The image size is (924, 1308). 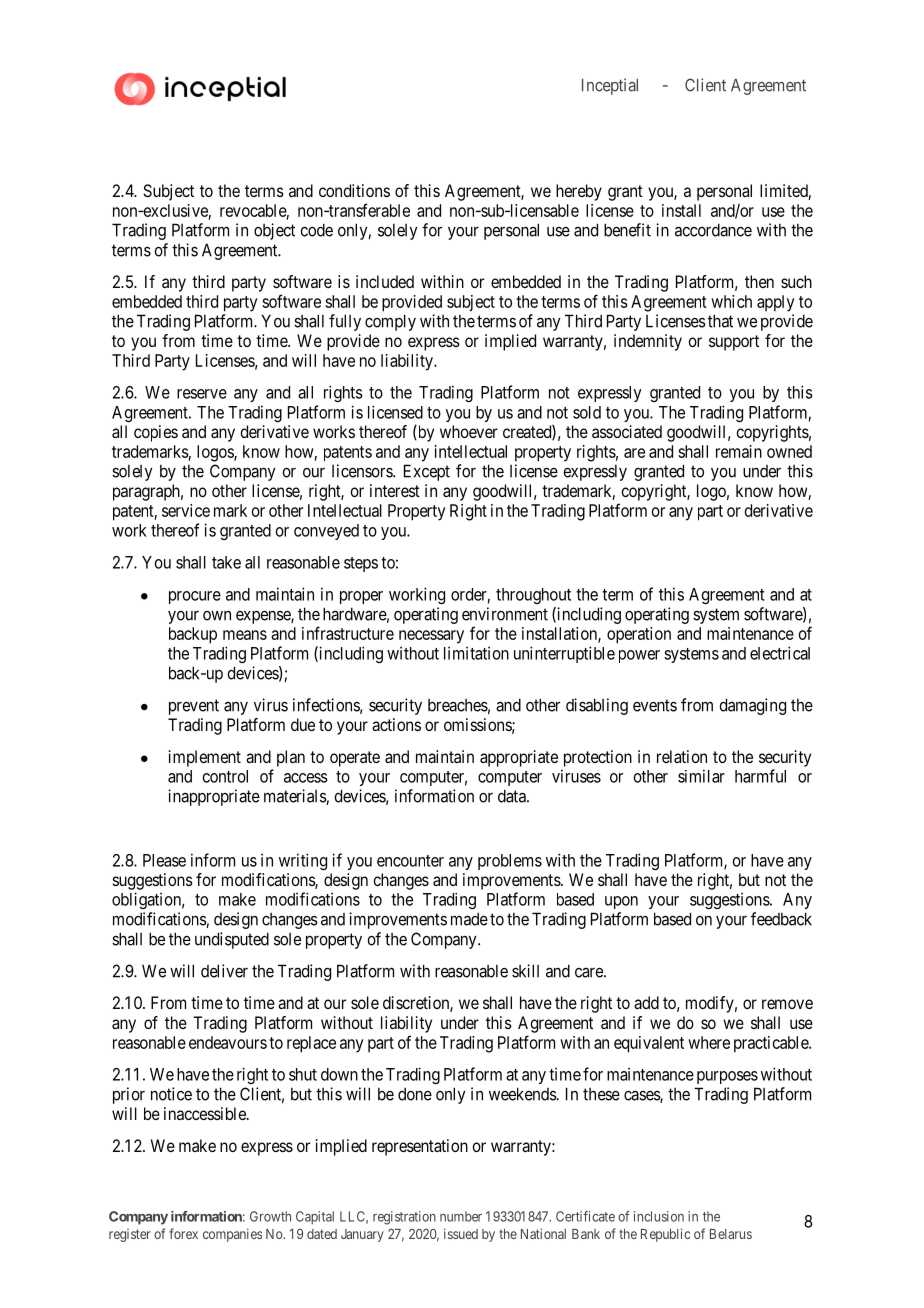 What do you see at coordinates (752, 706) in the screenshot?
I see `damaging` at bounding box center [752, 706].
